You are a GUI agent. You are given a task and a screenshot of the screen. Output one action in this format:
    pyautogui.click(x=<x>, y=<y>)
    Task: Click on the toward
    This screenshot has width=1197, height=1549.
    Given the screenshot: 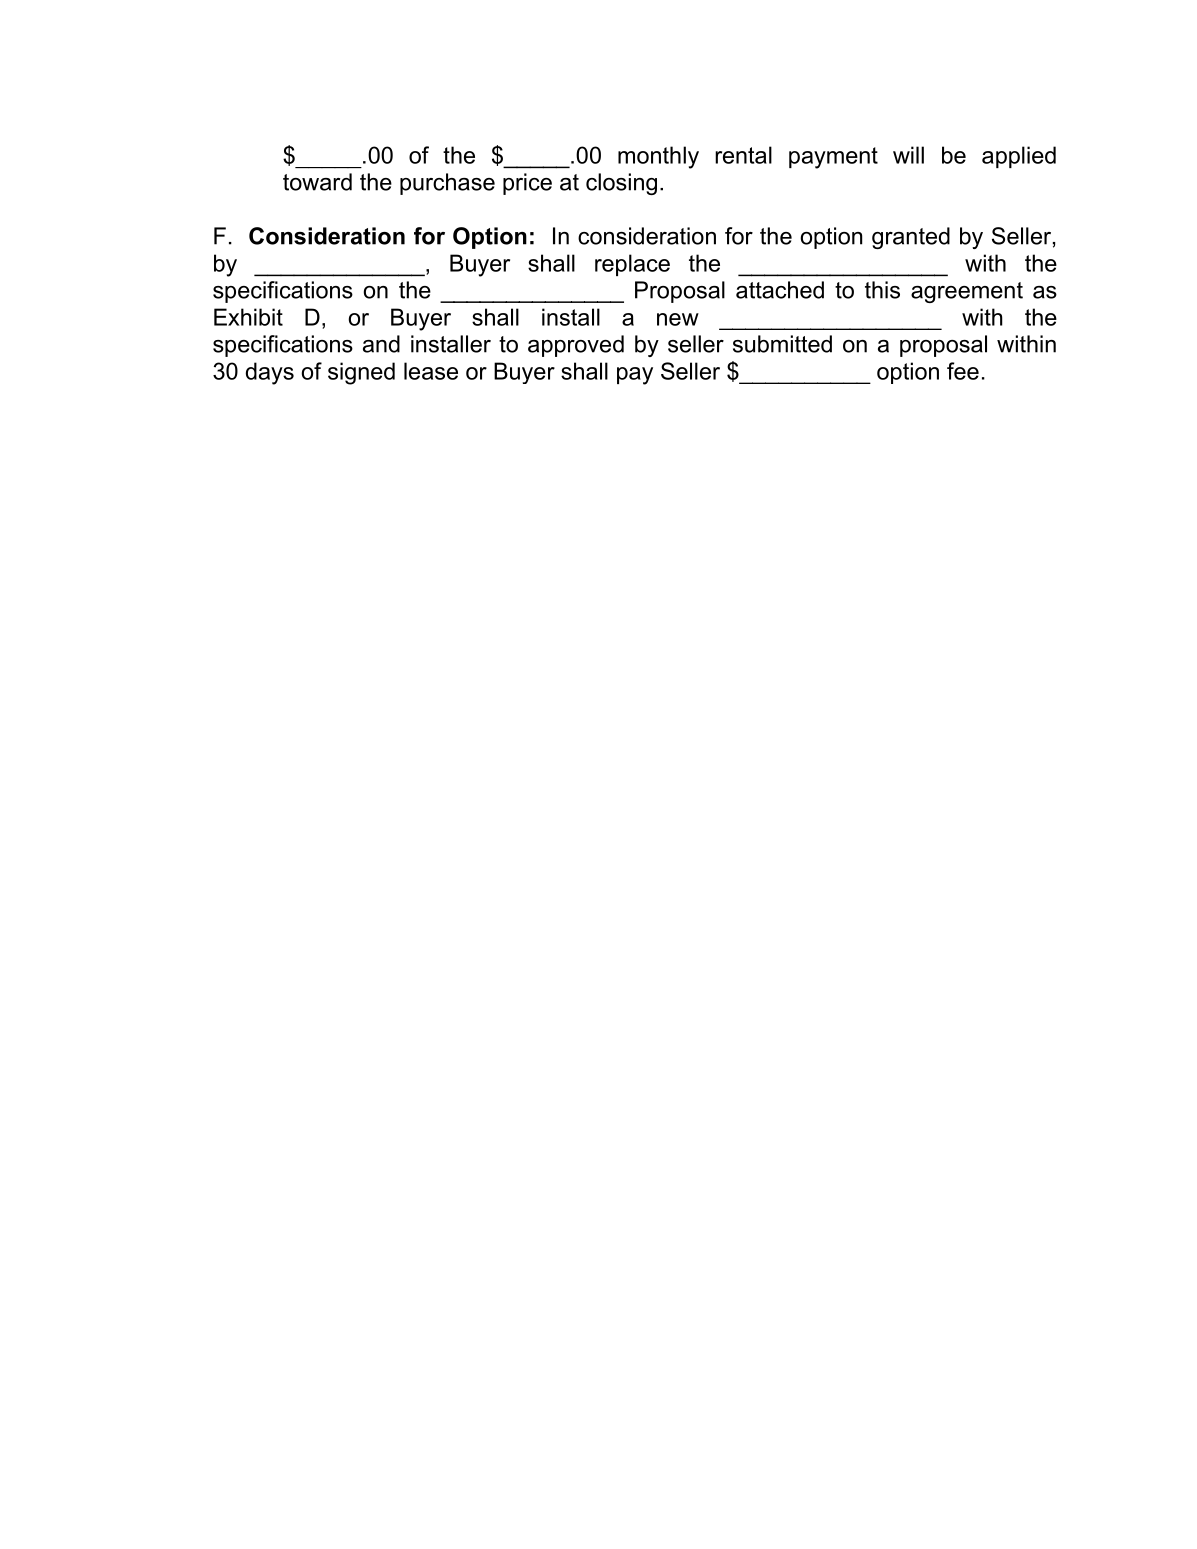 What is the action you would take?
    pyautogui.click(x=317, y=182)
